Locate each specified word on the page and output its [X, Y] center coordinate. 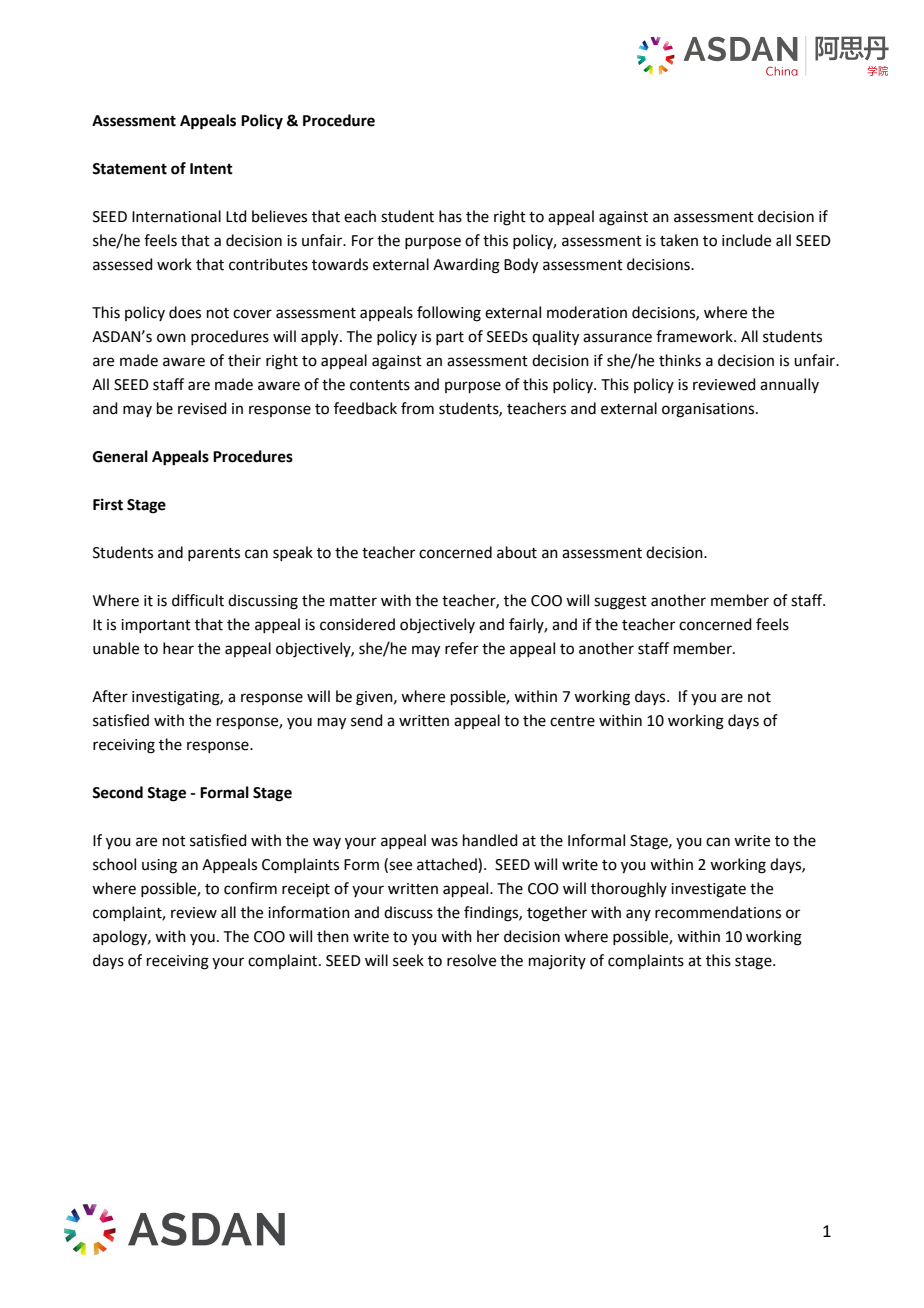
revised [202, 408]
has [450, 216]
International [176, 216]
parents [214, 554]
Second [117, 792]
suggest [620, 603]
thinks [680, 360]
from [417, 408]
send [367, 720]
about [517, 552]
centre [572, 721]
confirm [250, 888]
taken [679, 240]
